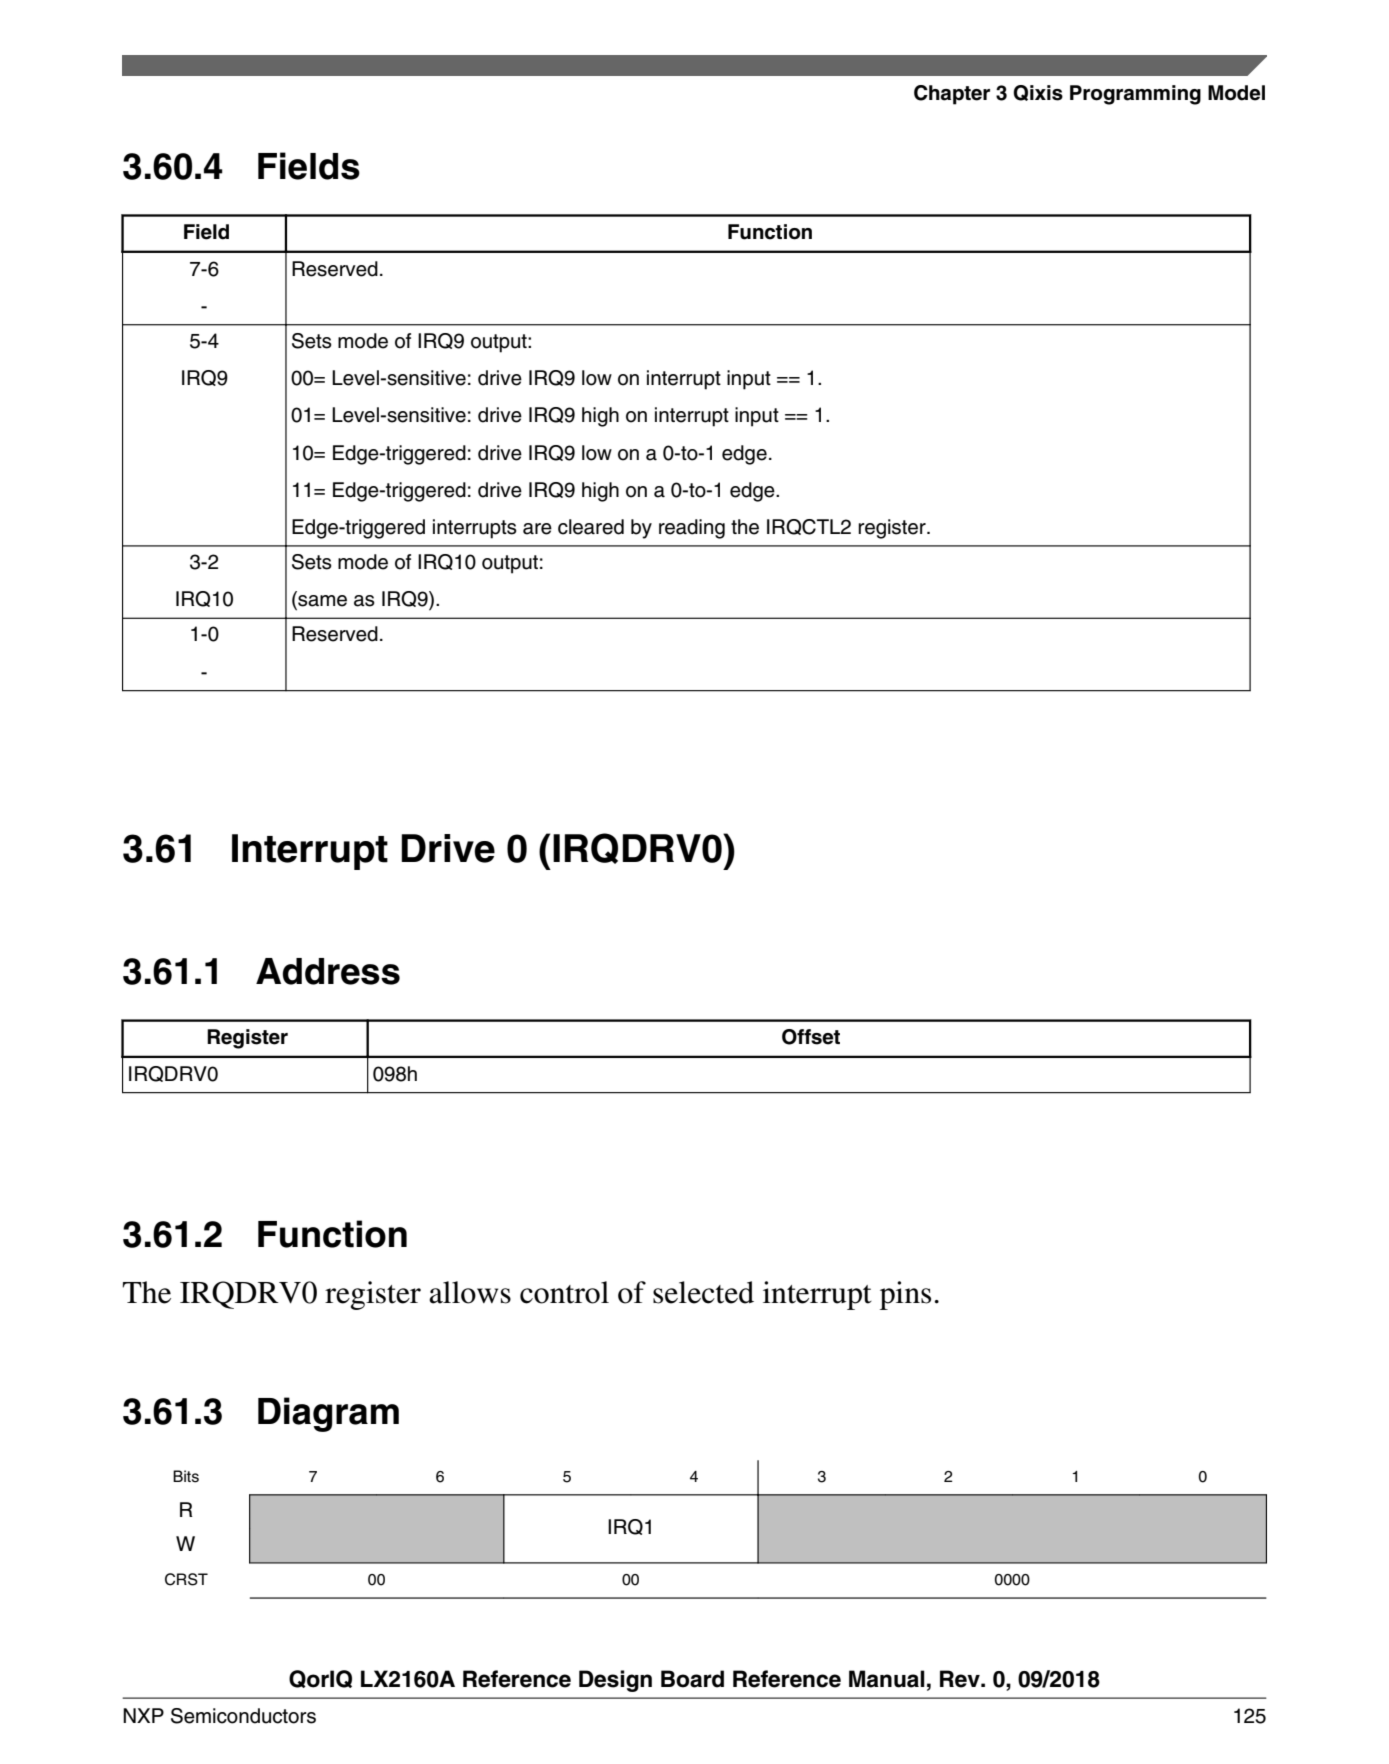 This document has width=1389, height=1764. Describe the element at coordinates (952, 95) in the document. I see `Chapter` at that location.
